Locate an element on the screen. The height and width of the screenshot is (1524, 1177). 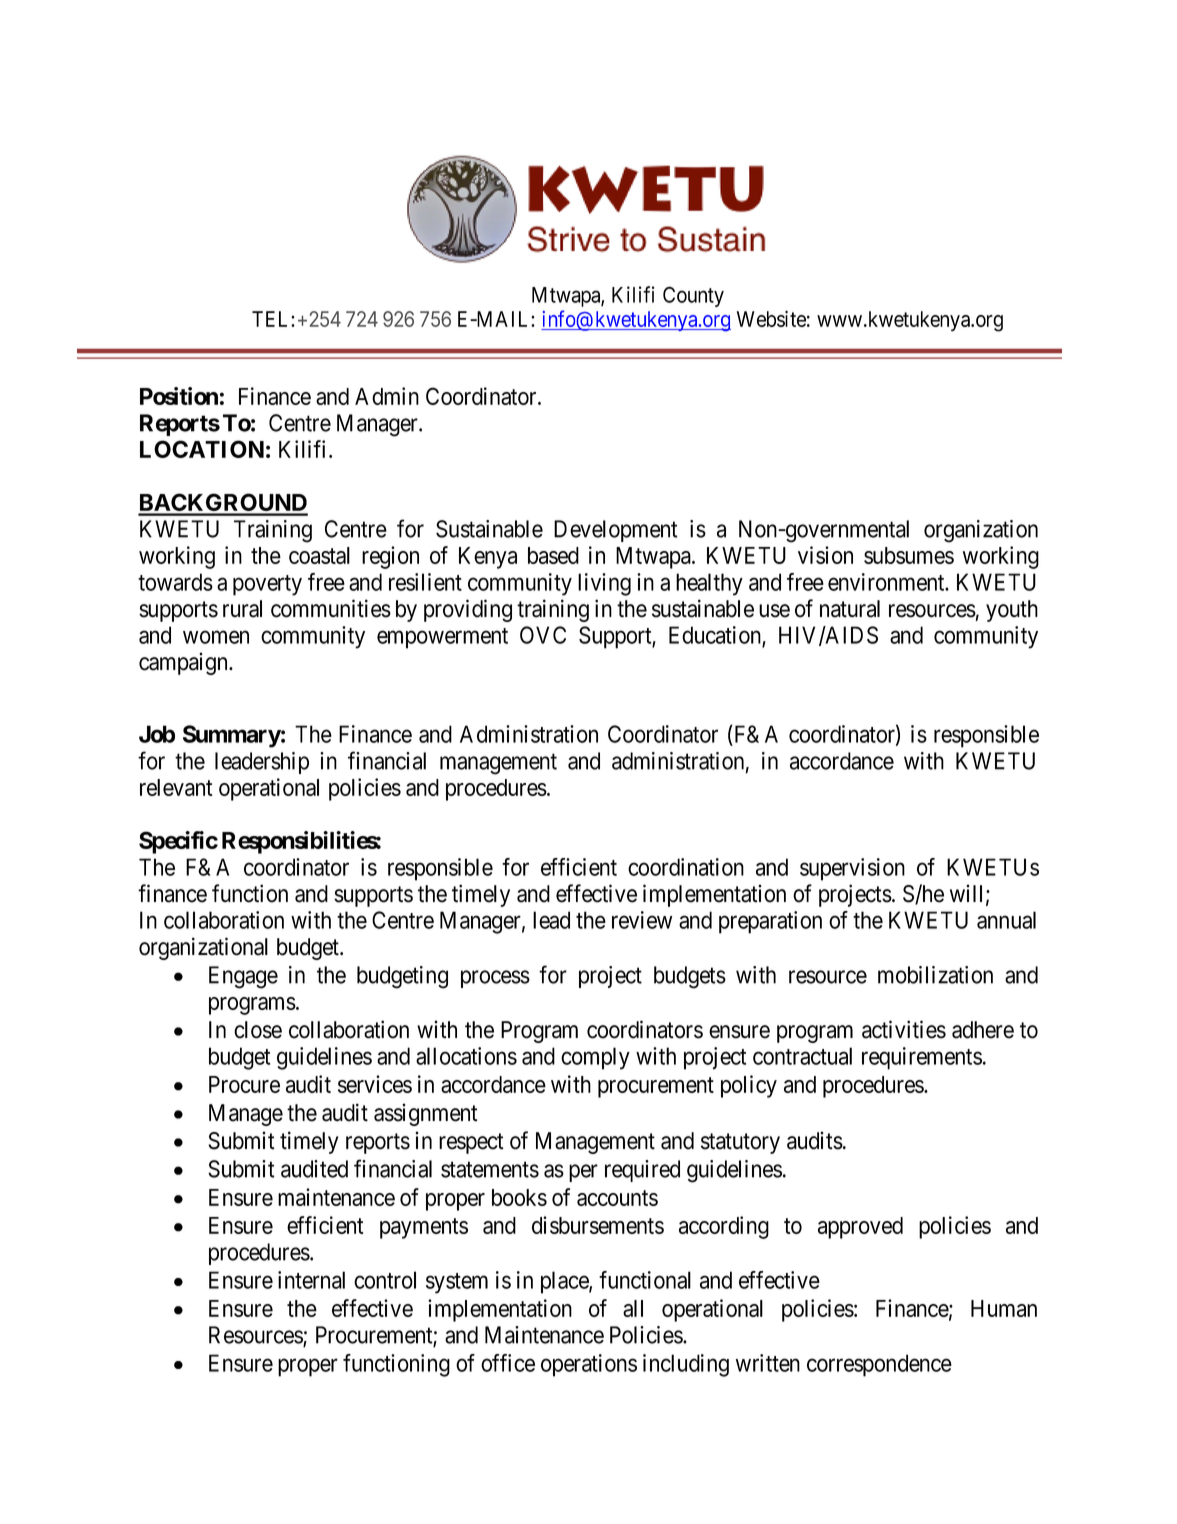
poverty is located at coordinates (267, 585).
